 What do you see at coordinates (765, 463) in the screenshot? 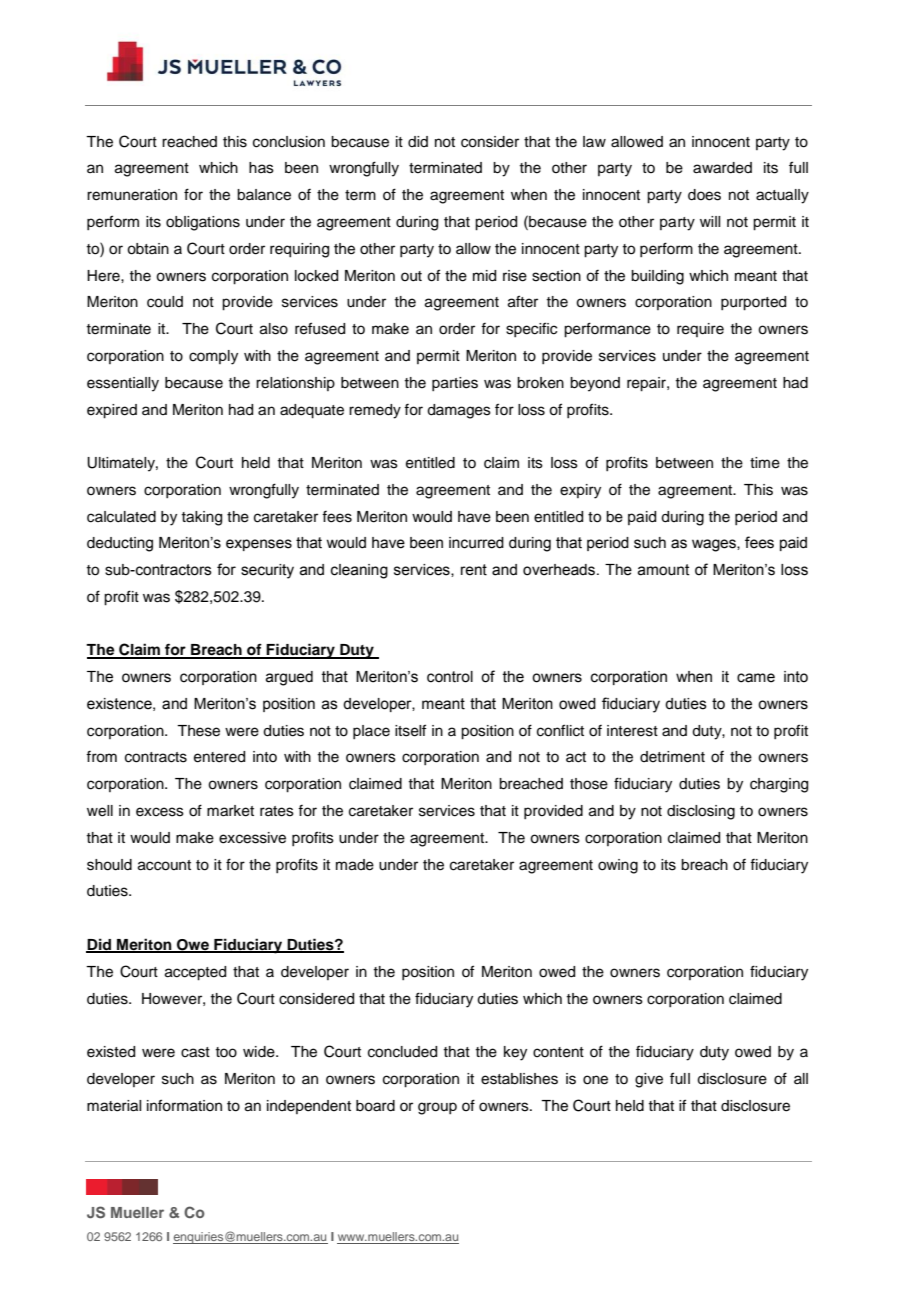
I see `time` at bounding box center [765, 463].
